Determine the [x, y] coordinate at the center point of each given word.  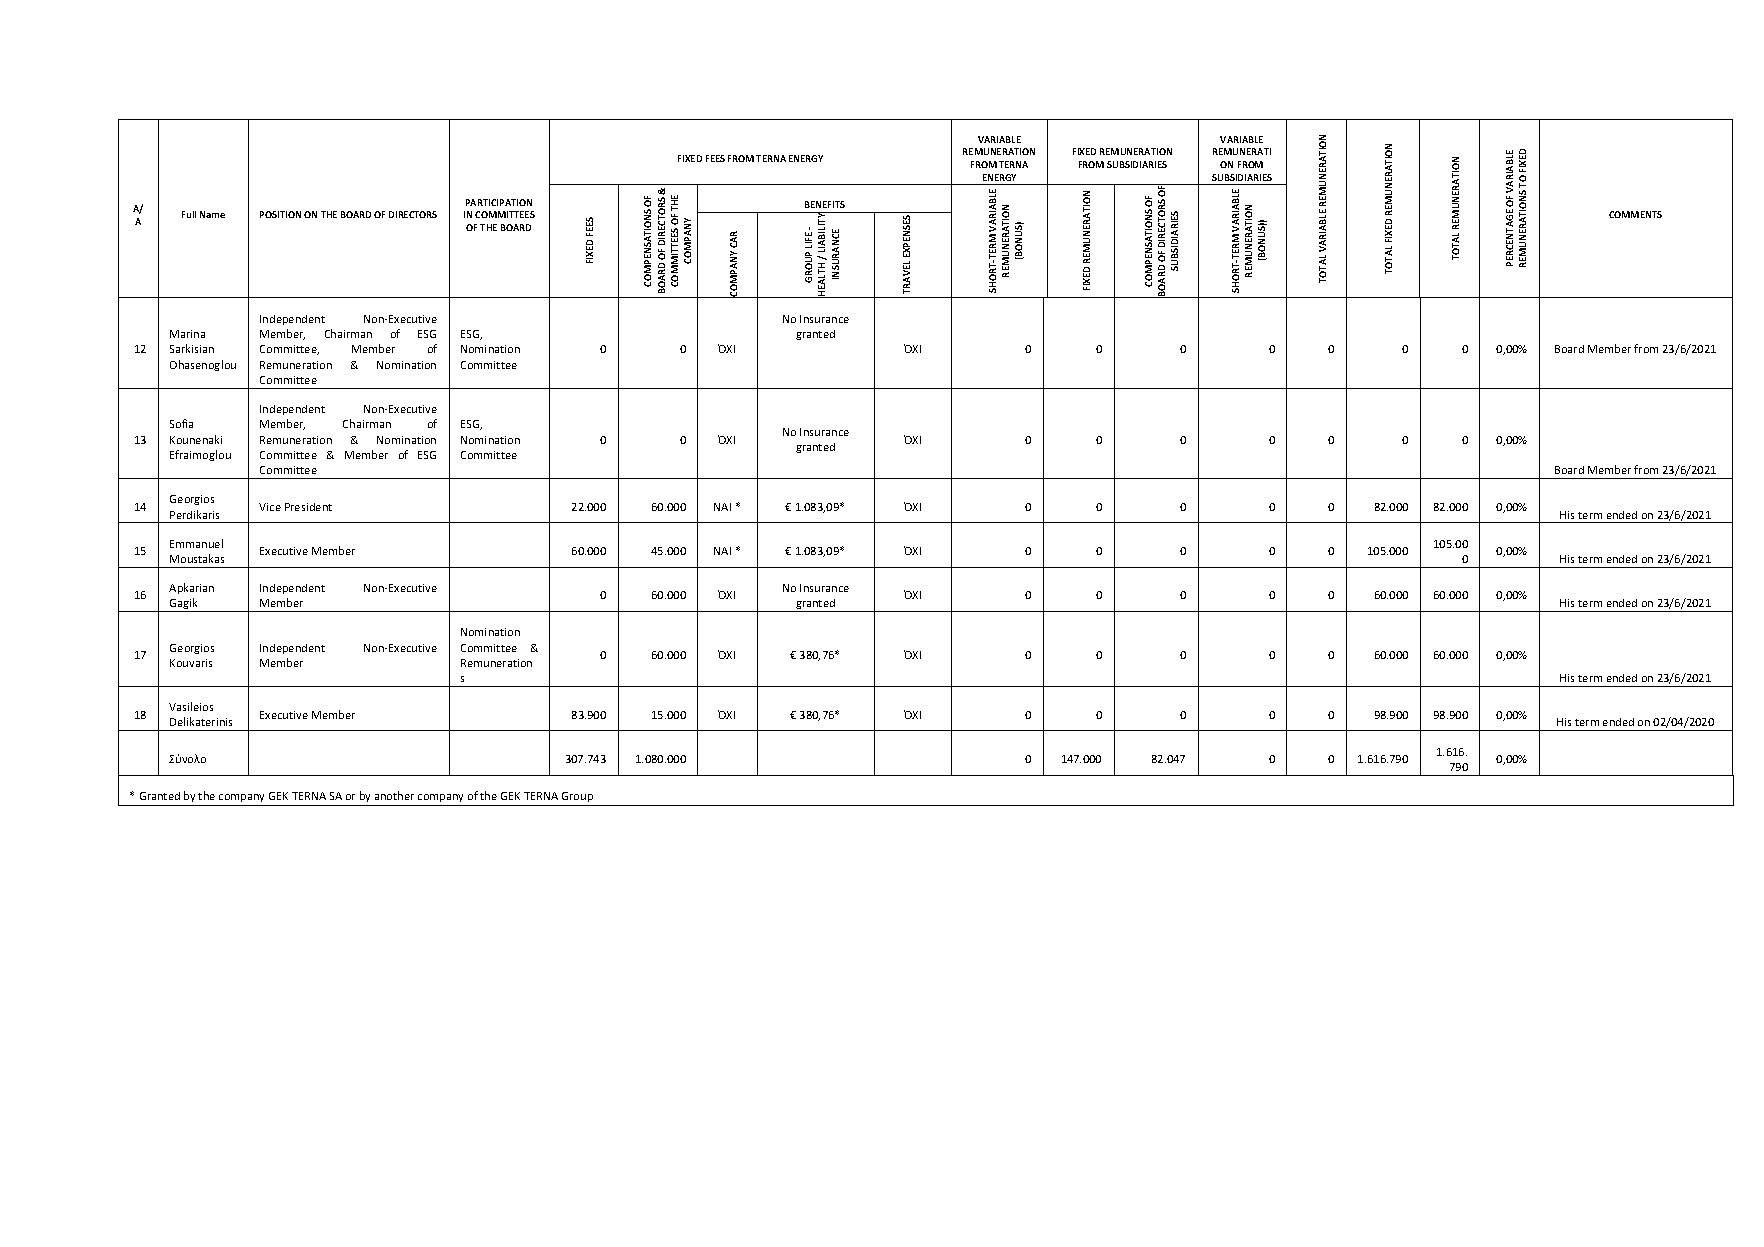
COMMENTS [1635, 214]
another [394, 795]
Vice [270, 507]
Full [189, 214]
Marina [187, 334]
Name [212, 214]
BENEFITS [825, 204]
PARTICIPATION [499, 202]
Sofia [181, 423]
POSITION [280, 214]
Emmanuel [196, 543]
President [308, 507]
